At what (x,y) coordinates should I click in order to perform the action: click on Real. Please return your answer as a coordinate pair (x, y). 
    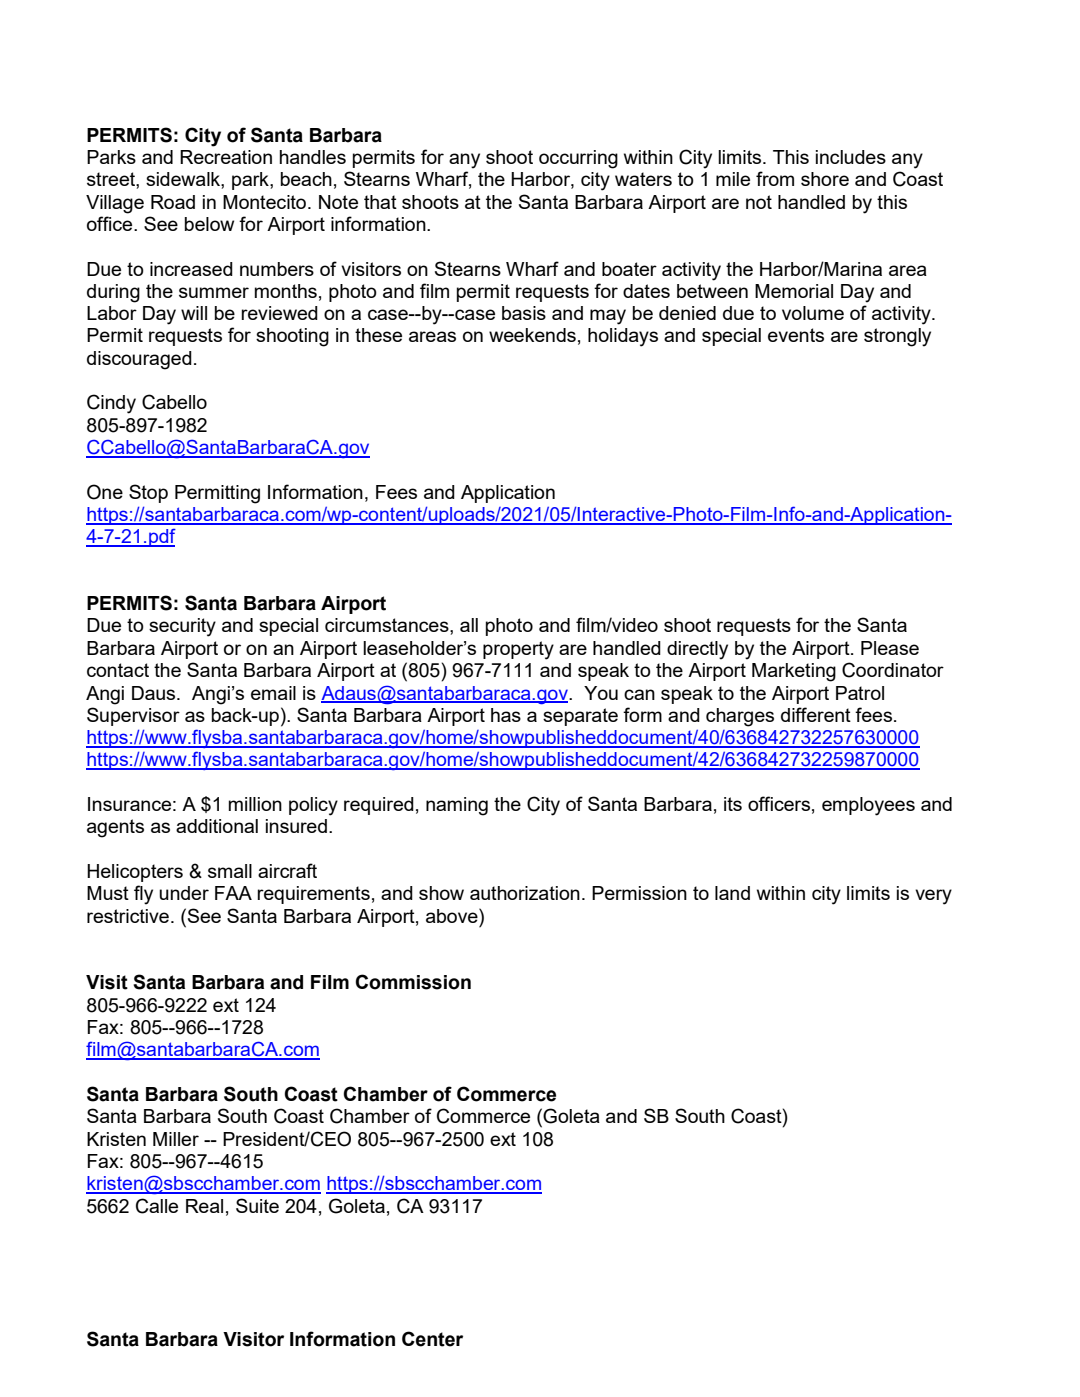
    Looking at the image, I should click on (204, 1206).
